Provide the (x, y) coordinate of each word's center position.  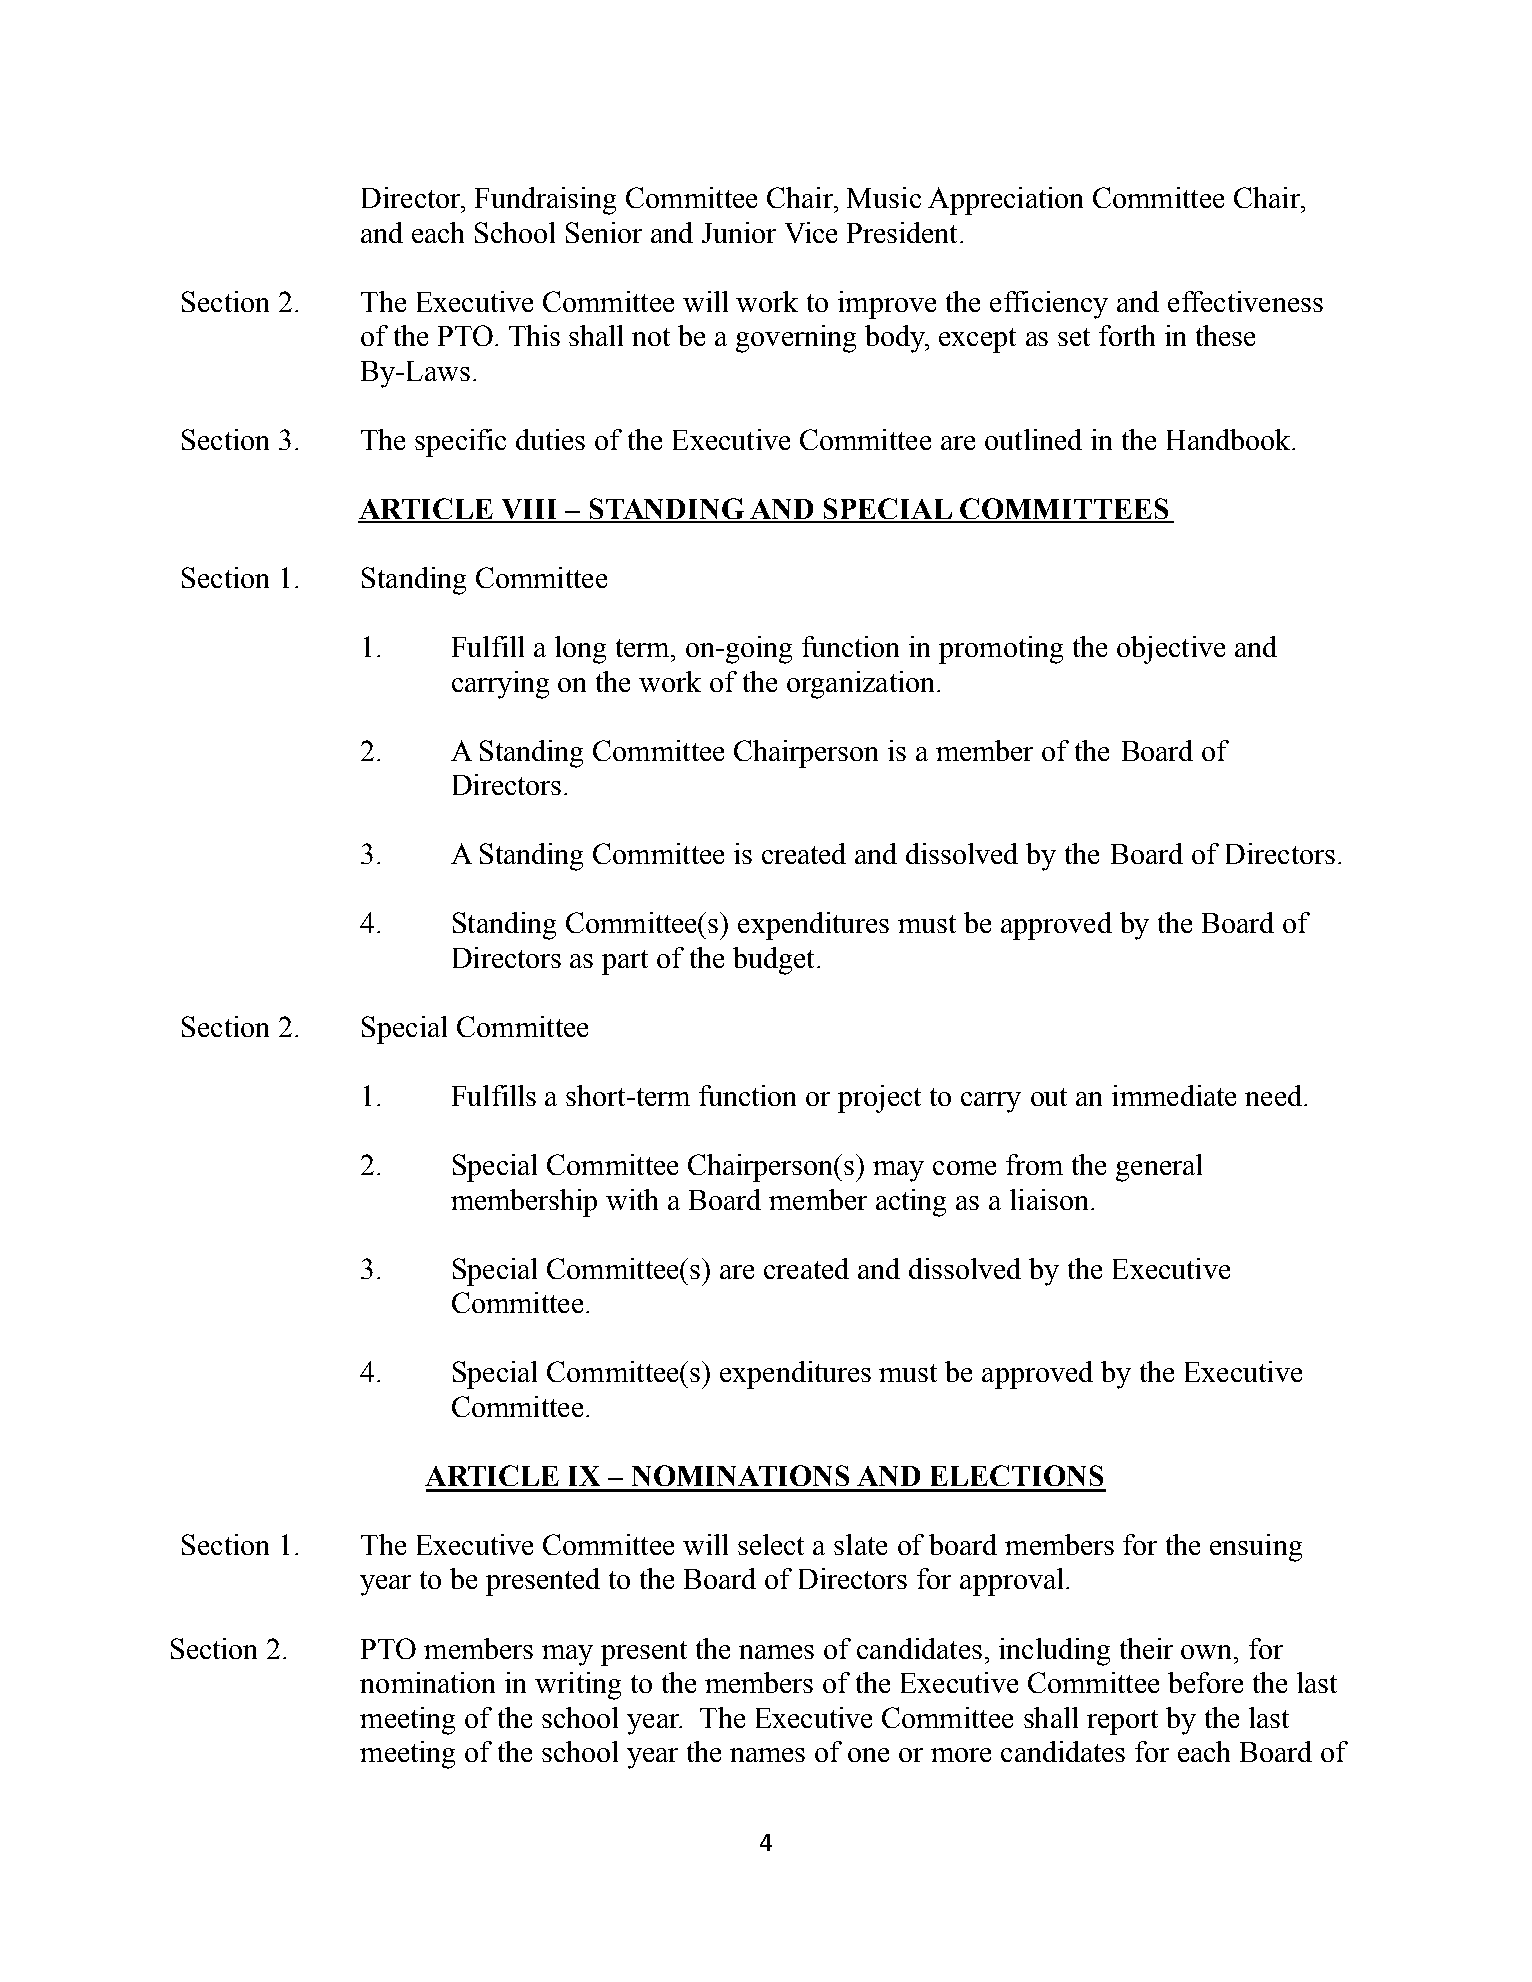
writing (578, 1686)
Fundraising (545, 201)
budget (773, 961)
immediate (1174, 1095)
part (625, 962)
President (902, 232)
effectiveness (1245, 301)
